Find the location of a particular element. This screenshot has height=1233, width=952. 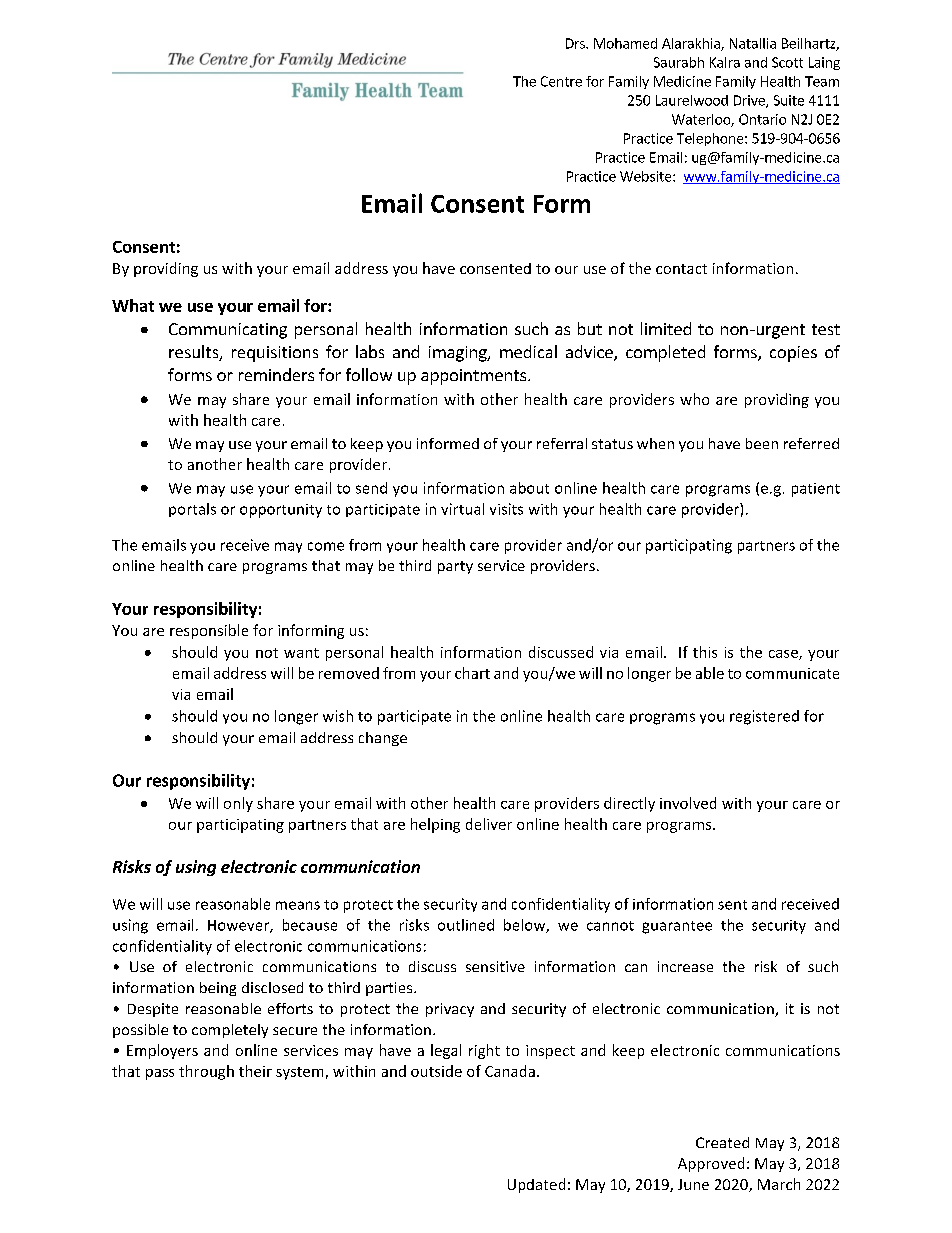

Drive is located at coordinates (750, 101).
